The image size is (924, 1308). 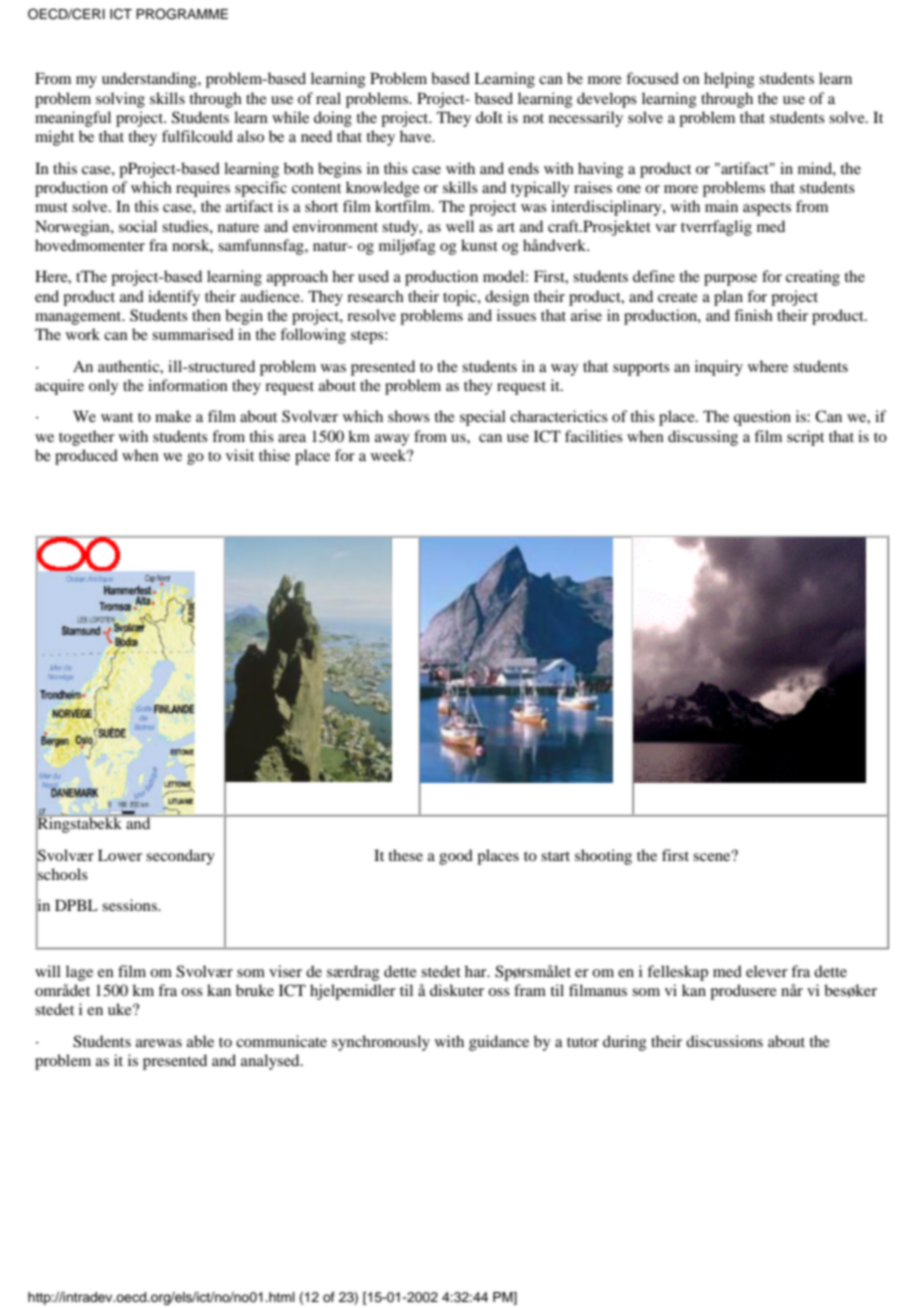 I want to click on Lower, so click(x=120, y=855).
